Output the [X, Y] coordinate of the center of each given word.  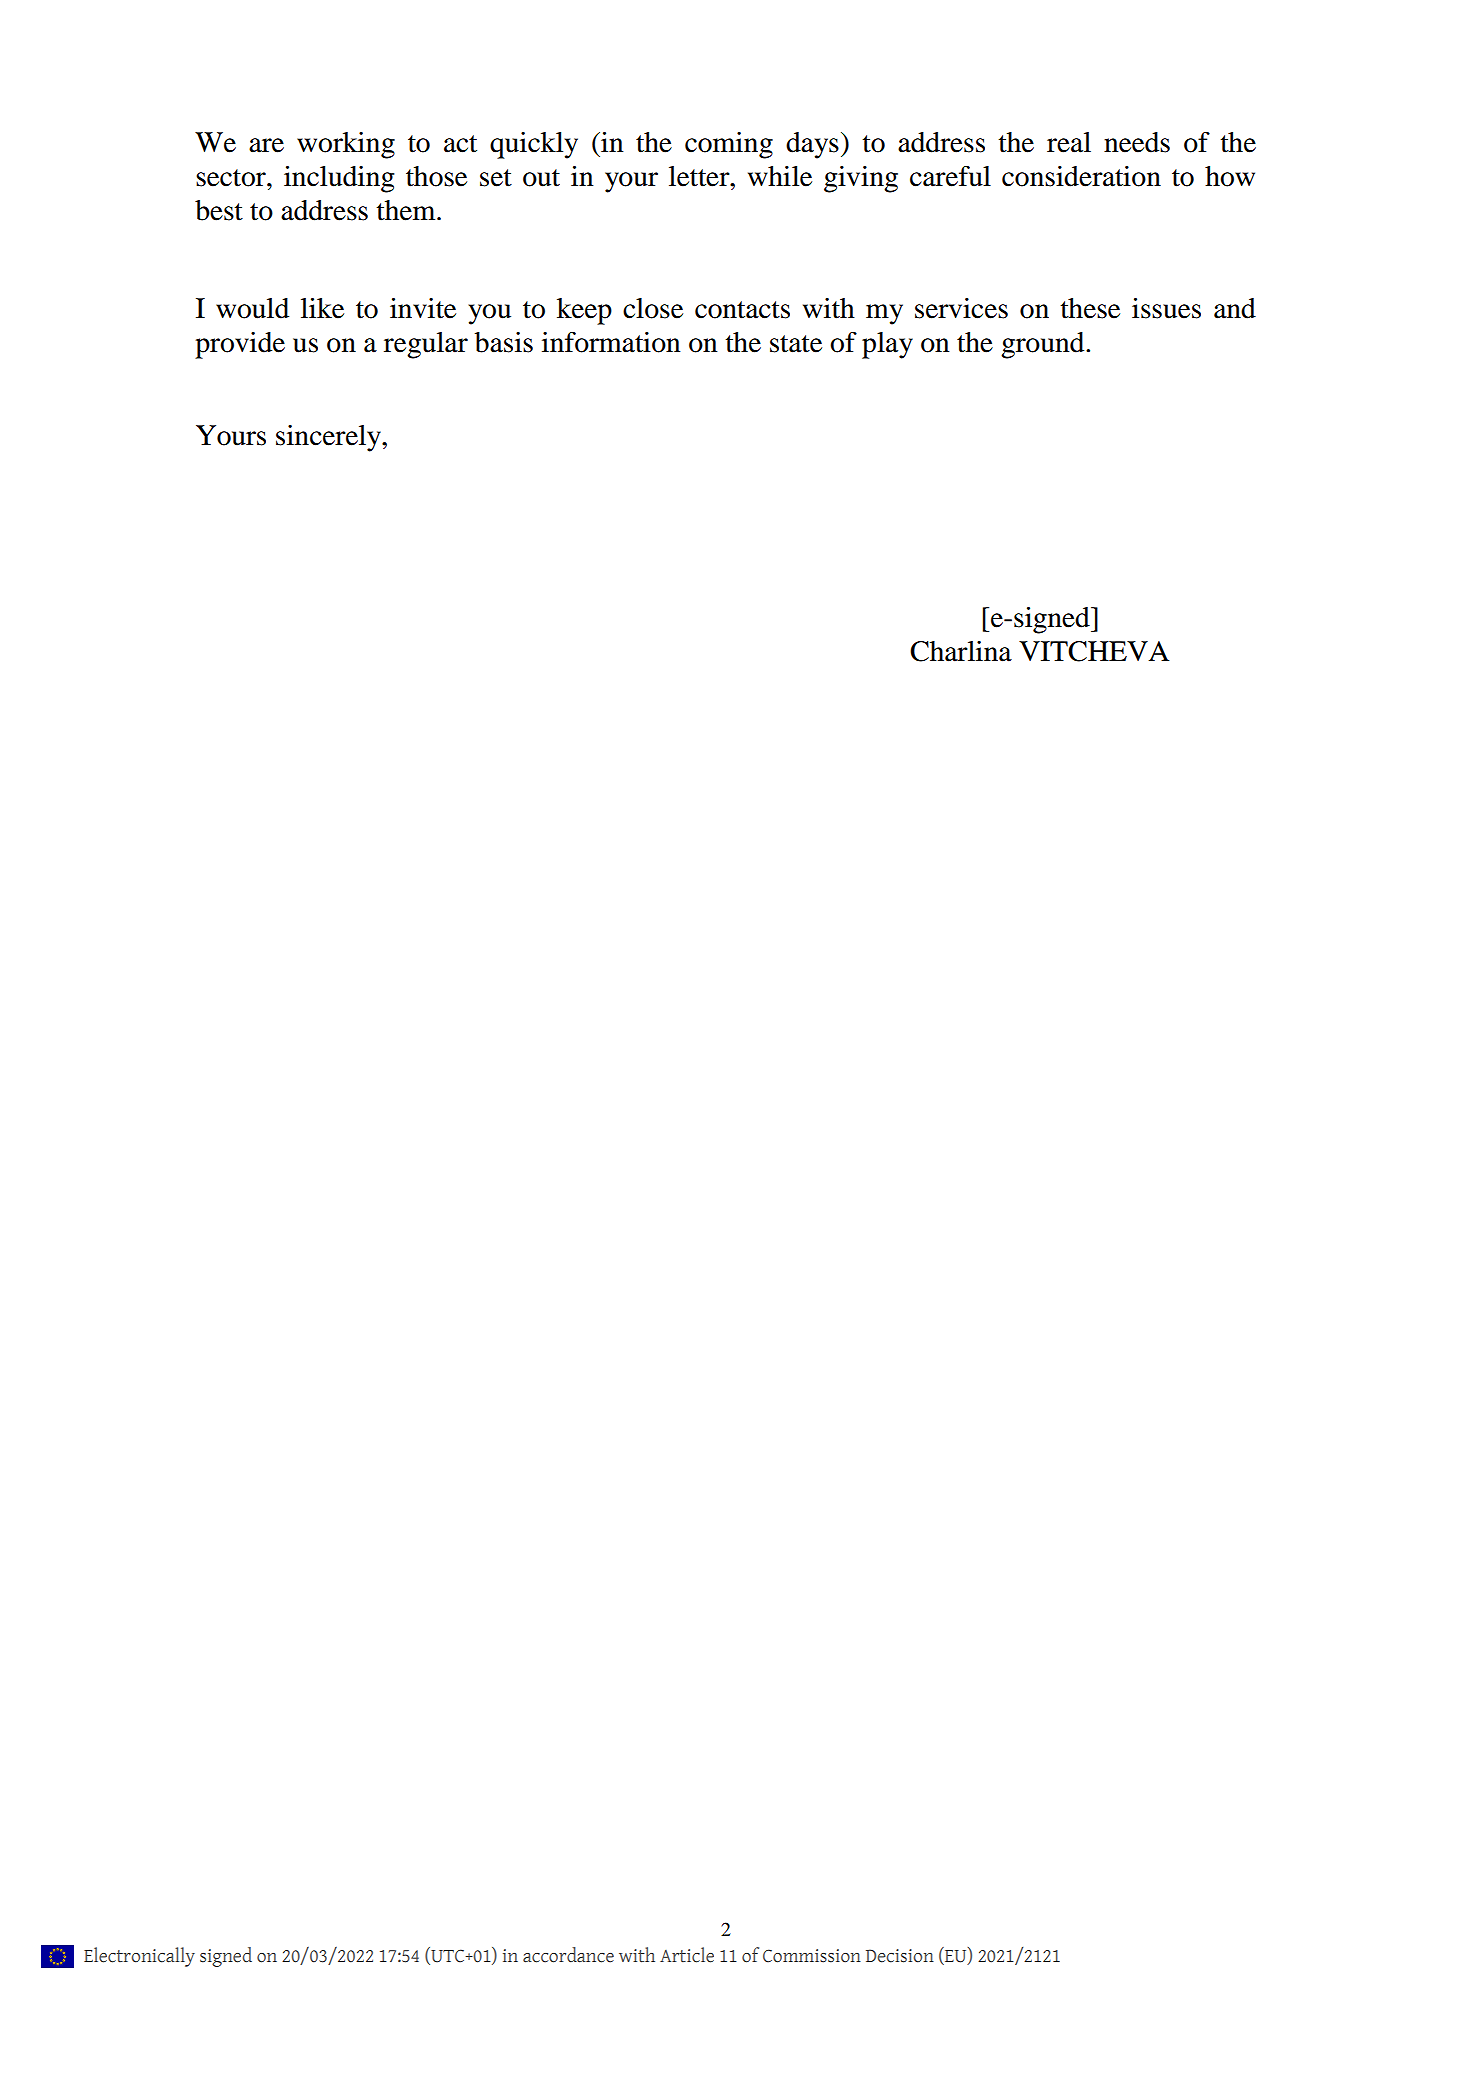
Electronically [139, 1957]
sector [232, 178]
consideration [1081, 176]
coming [729, 145]
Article [687, 1955]
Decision [900, 1956]
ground [1044, 345]
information [611, 342]
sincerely [329, 438]
